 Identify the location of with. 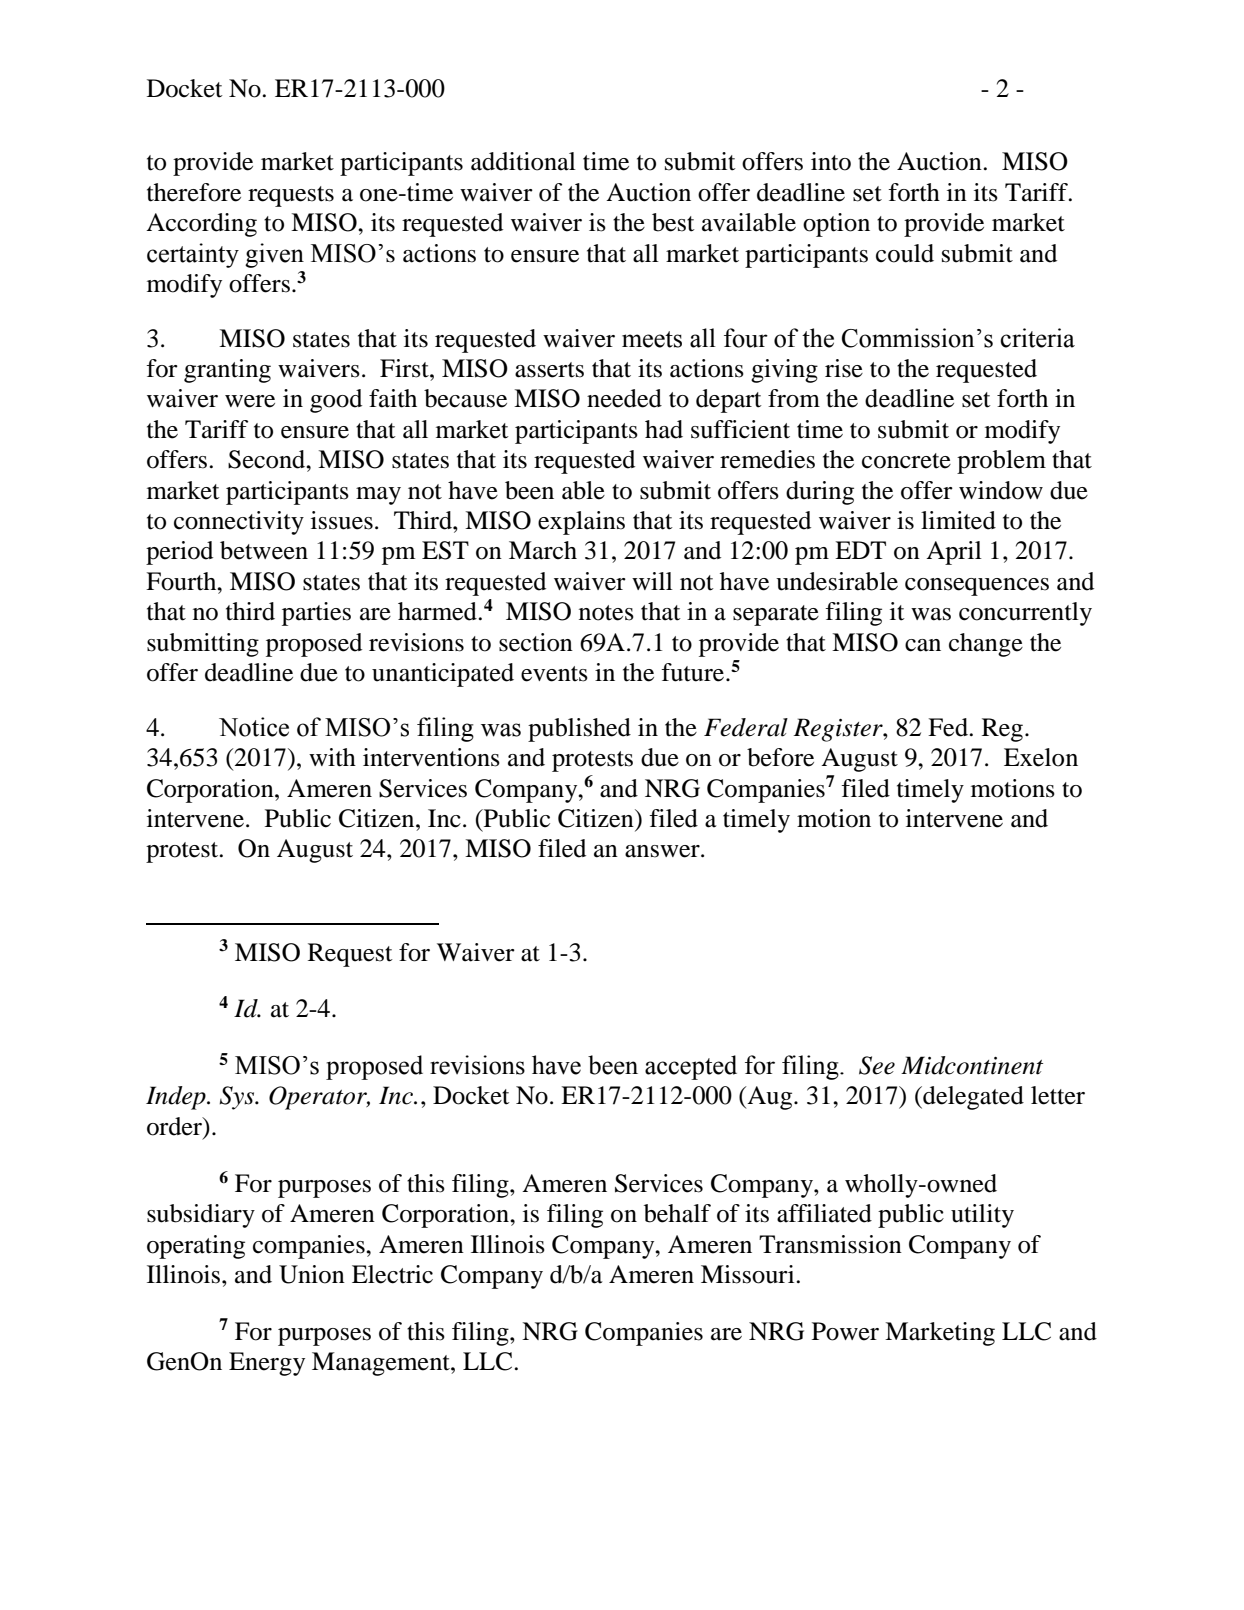
(332, 757).
